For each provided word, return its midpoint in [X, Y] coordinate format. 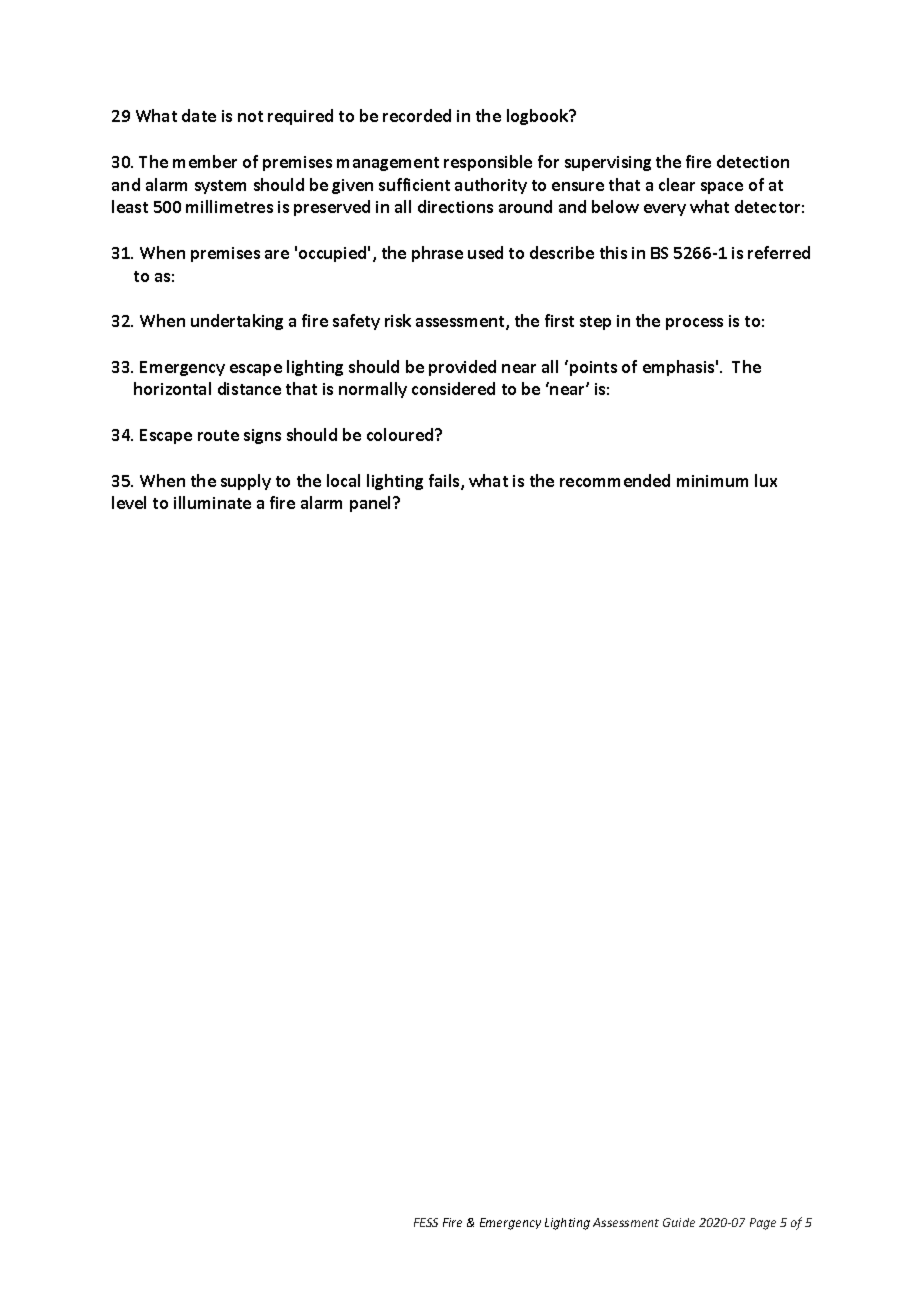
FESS [426, 1222]
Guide [679, 1222]
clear [677, 184]
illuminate [212, 502]
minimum [712, 481]
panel [372, 504]
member [205, 161]
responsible [488, 163]
